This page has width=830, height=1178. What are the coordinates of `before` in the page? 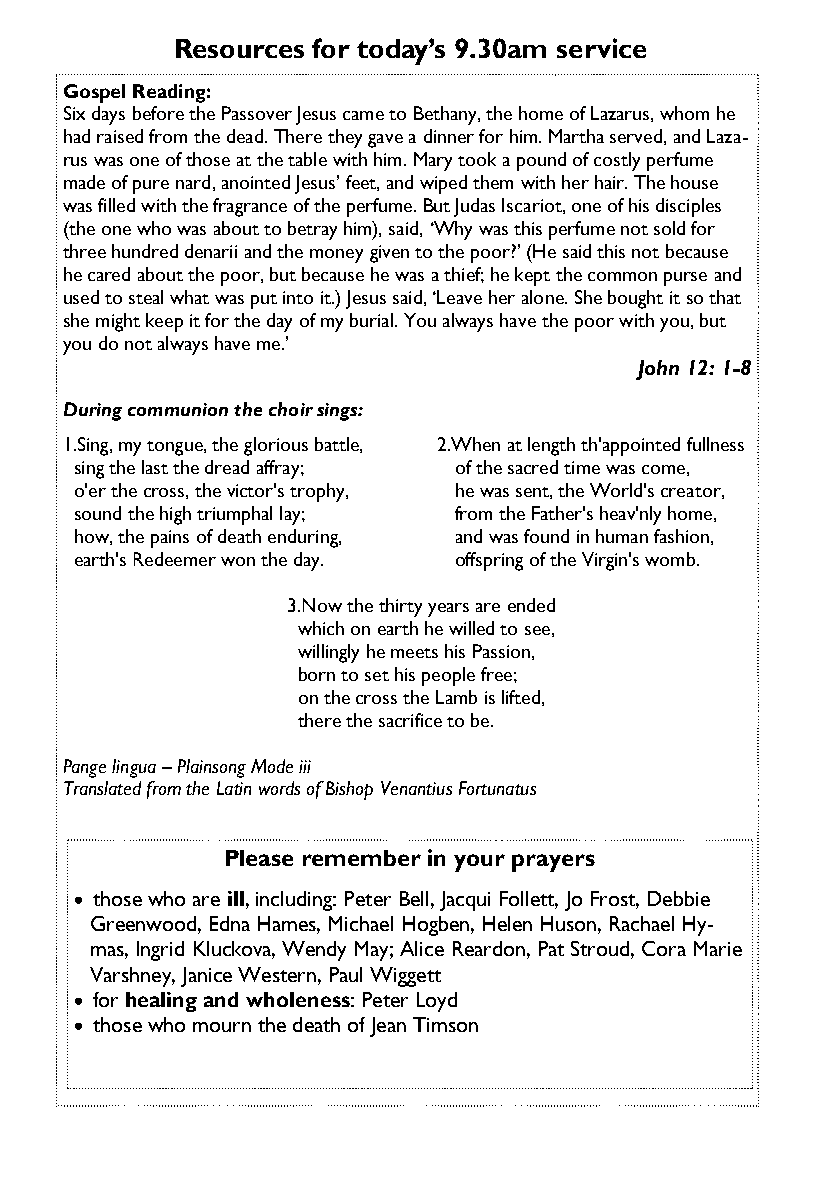 It's located at (158, 113).
